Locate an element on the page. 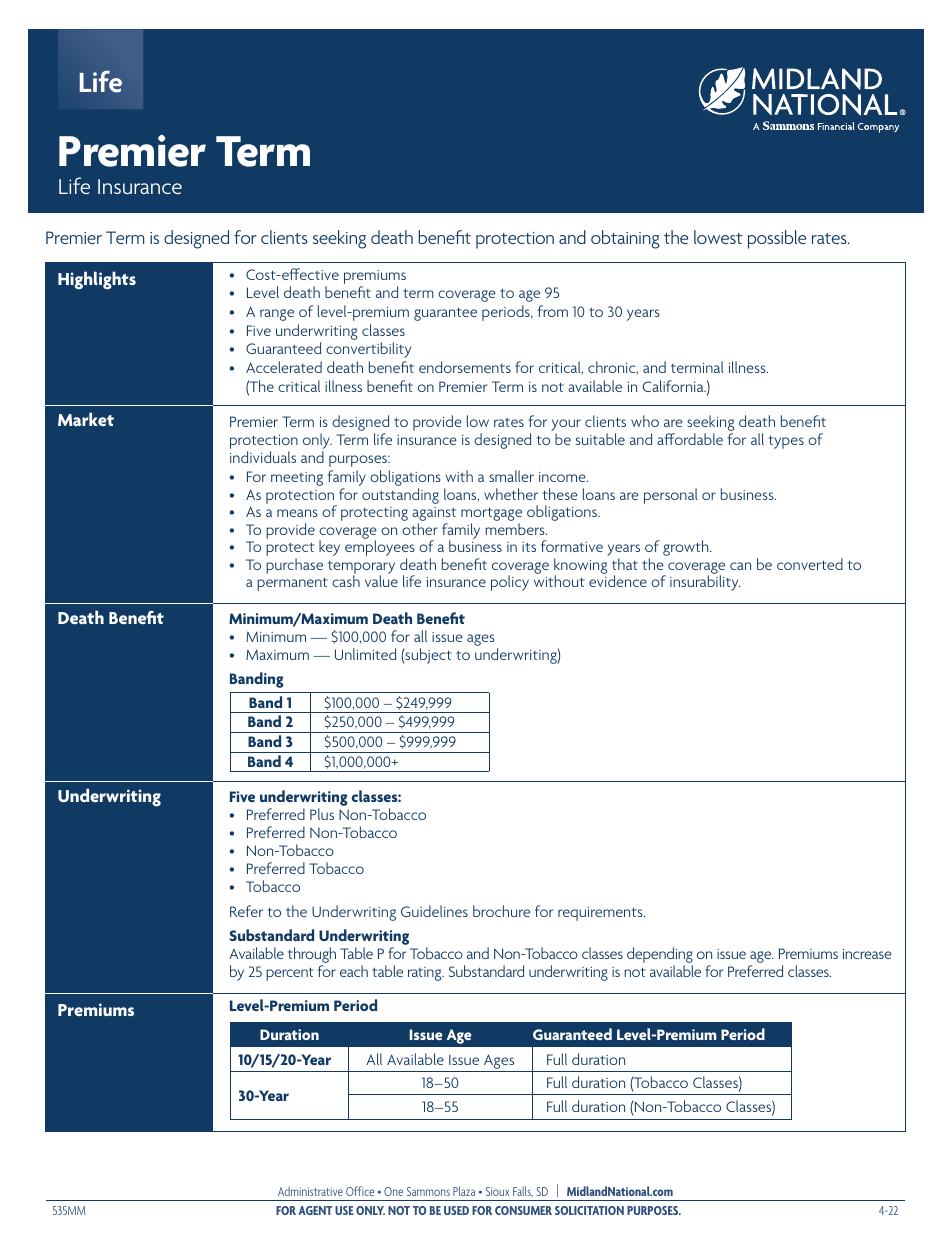 Image resolution: width=952 pixels, height=1233 pixels. policy is located at coordinates (510, 583).
